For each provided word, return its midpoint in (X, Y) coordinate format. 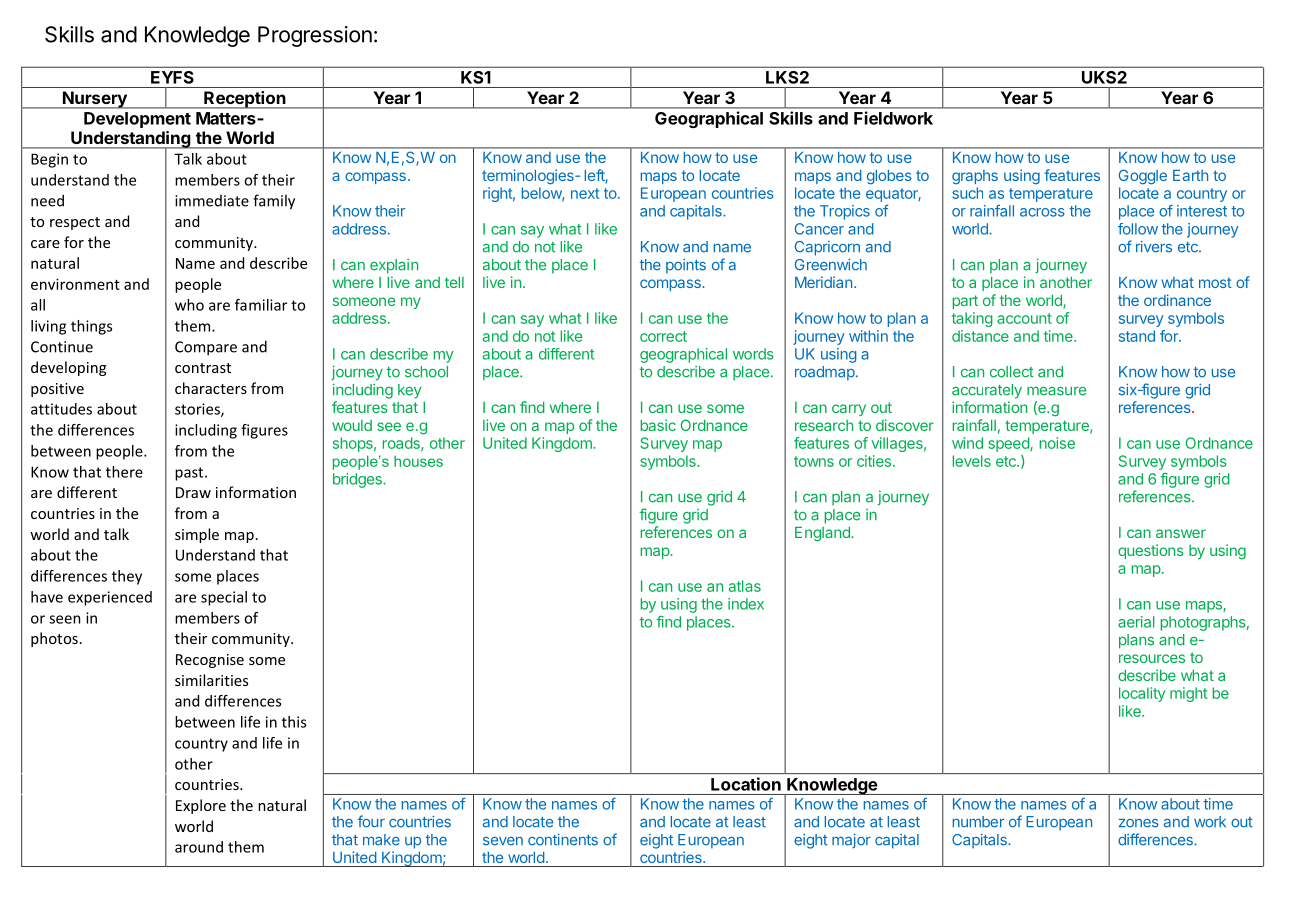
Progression (315, 36)
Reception (244, 100)
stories (198, 410)
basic (658, 425)
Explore (201, 806)
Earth (1190, 175)
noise (1057, 443)
